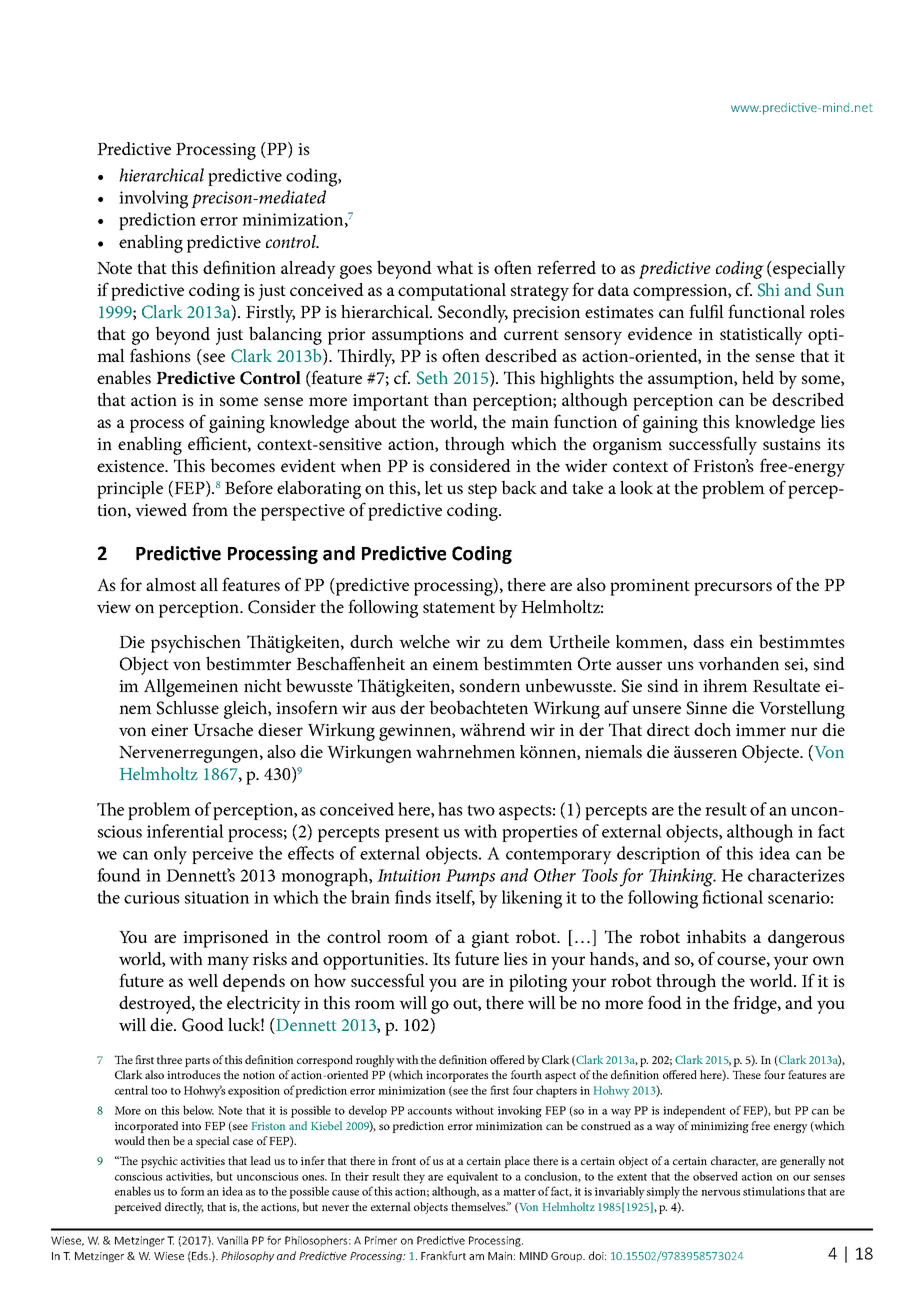  What do you see at coordinates (200, 1256) in the screenshot?
I see `Eds` at bounding box center [200, 1256].
